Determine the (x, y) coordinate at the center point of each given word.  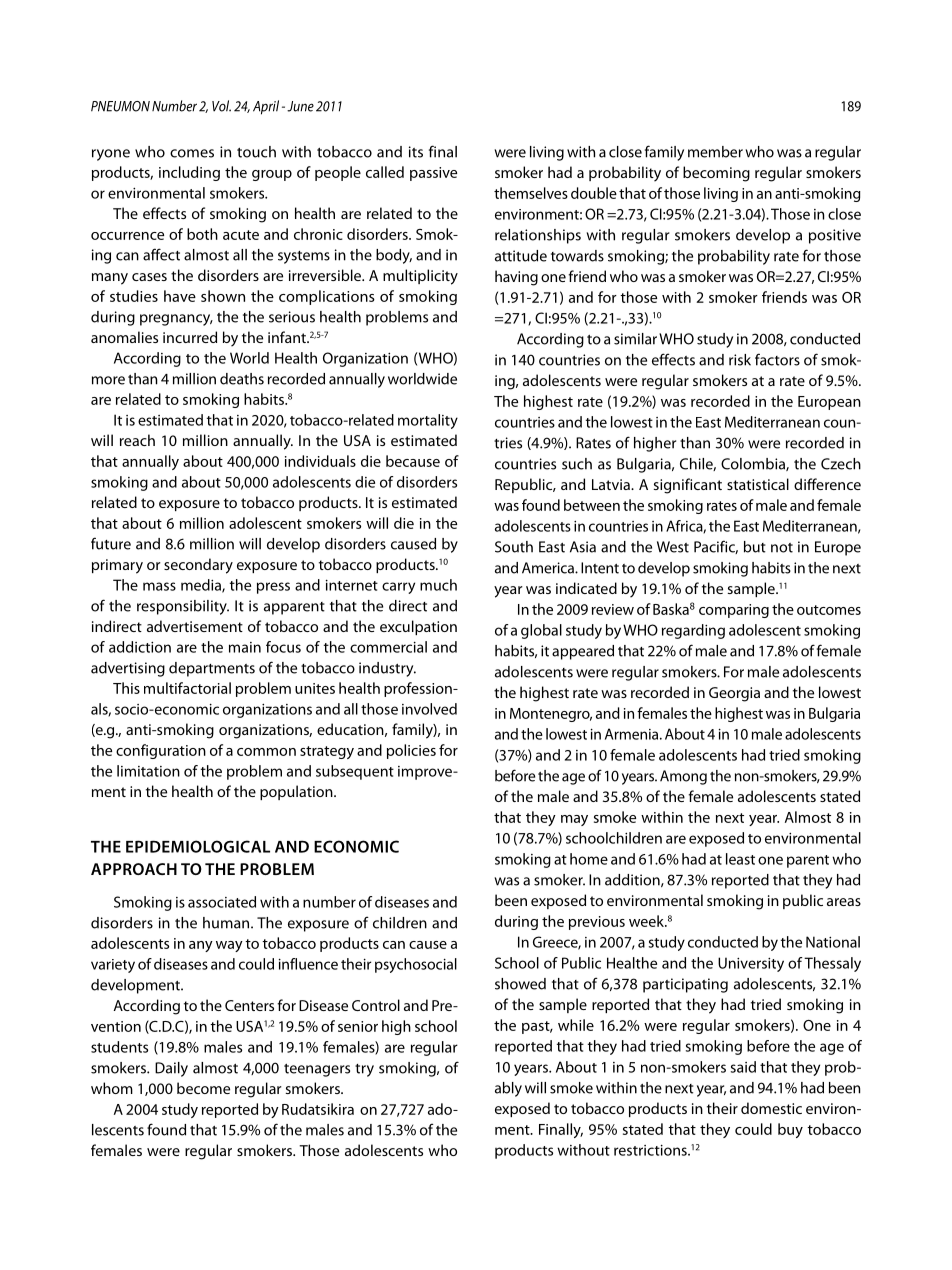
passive (433, 174)
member (715, 152)
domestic (771, 1108)
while (576, 1025)
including (189, 173)
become (203, 1088)
